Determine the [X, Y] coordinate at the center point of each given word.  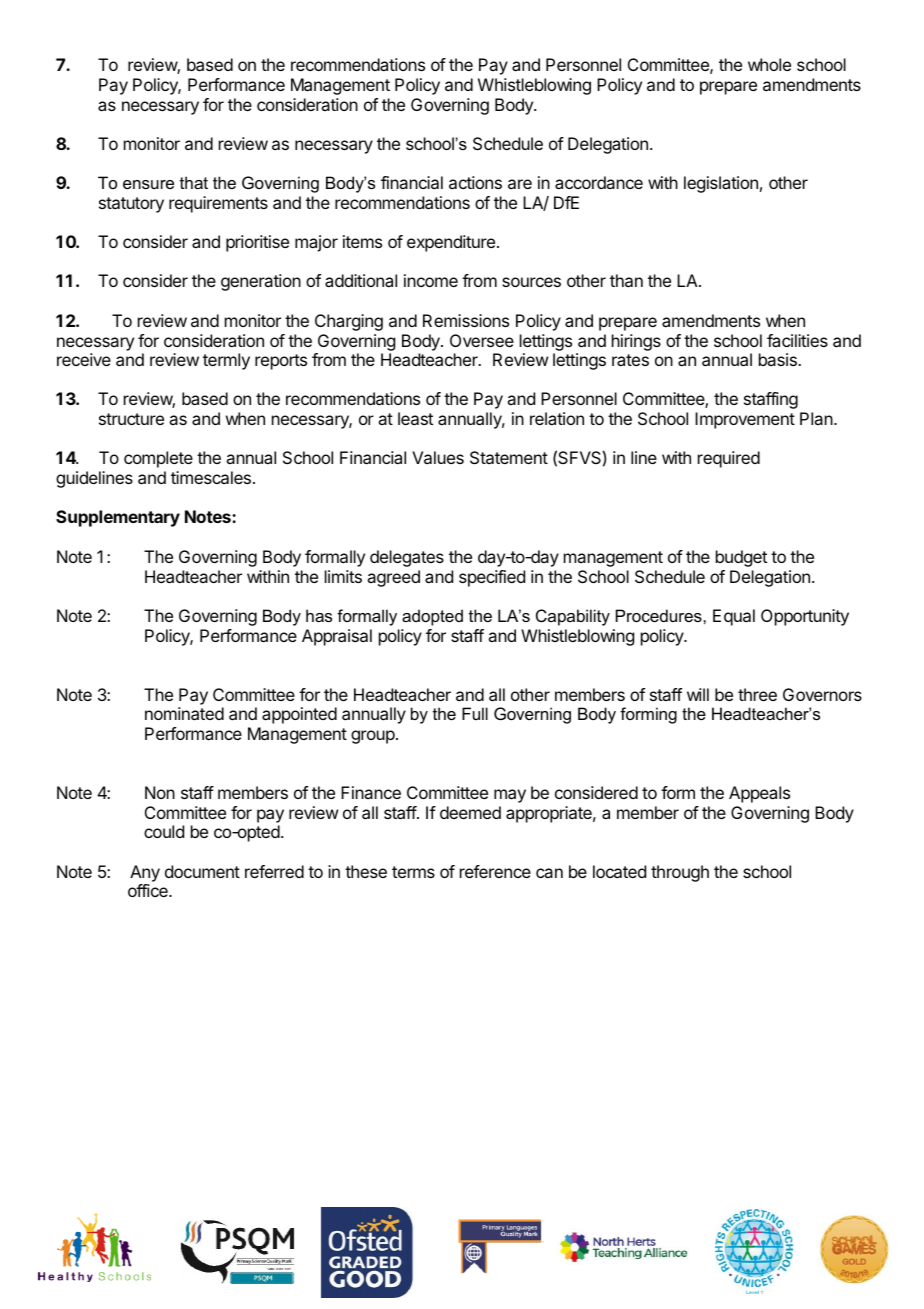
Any [145, 873]
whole [769, 64]
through [680, 873]
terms [413, 872]
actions [475, 182]
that [194, 182]
